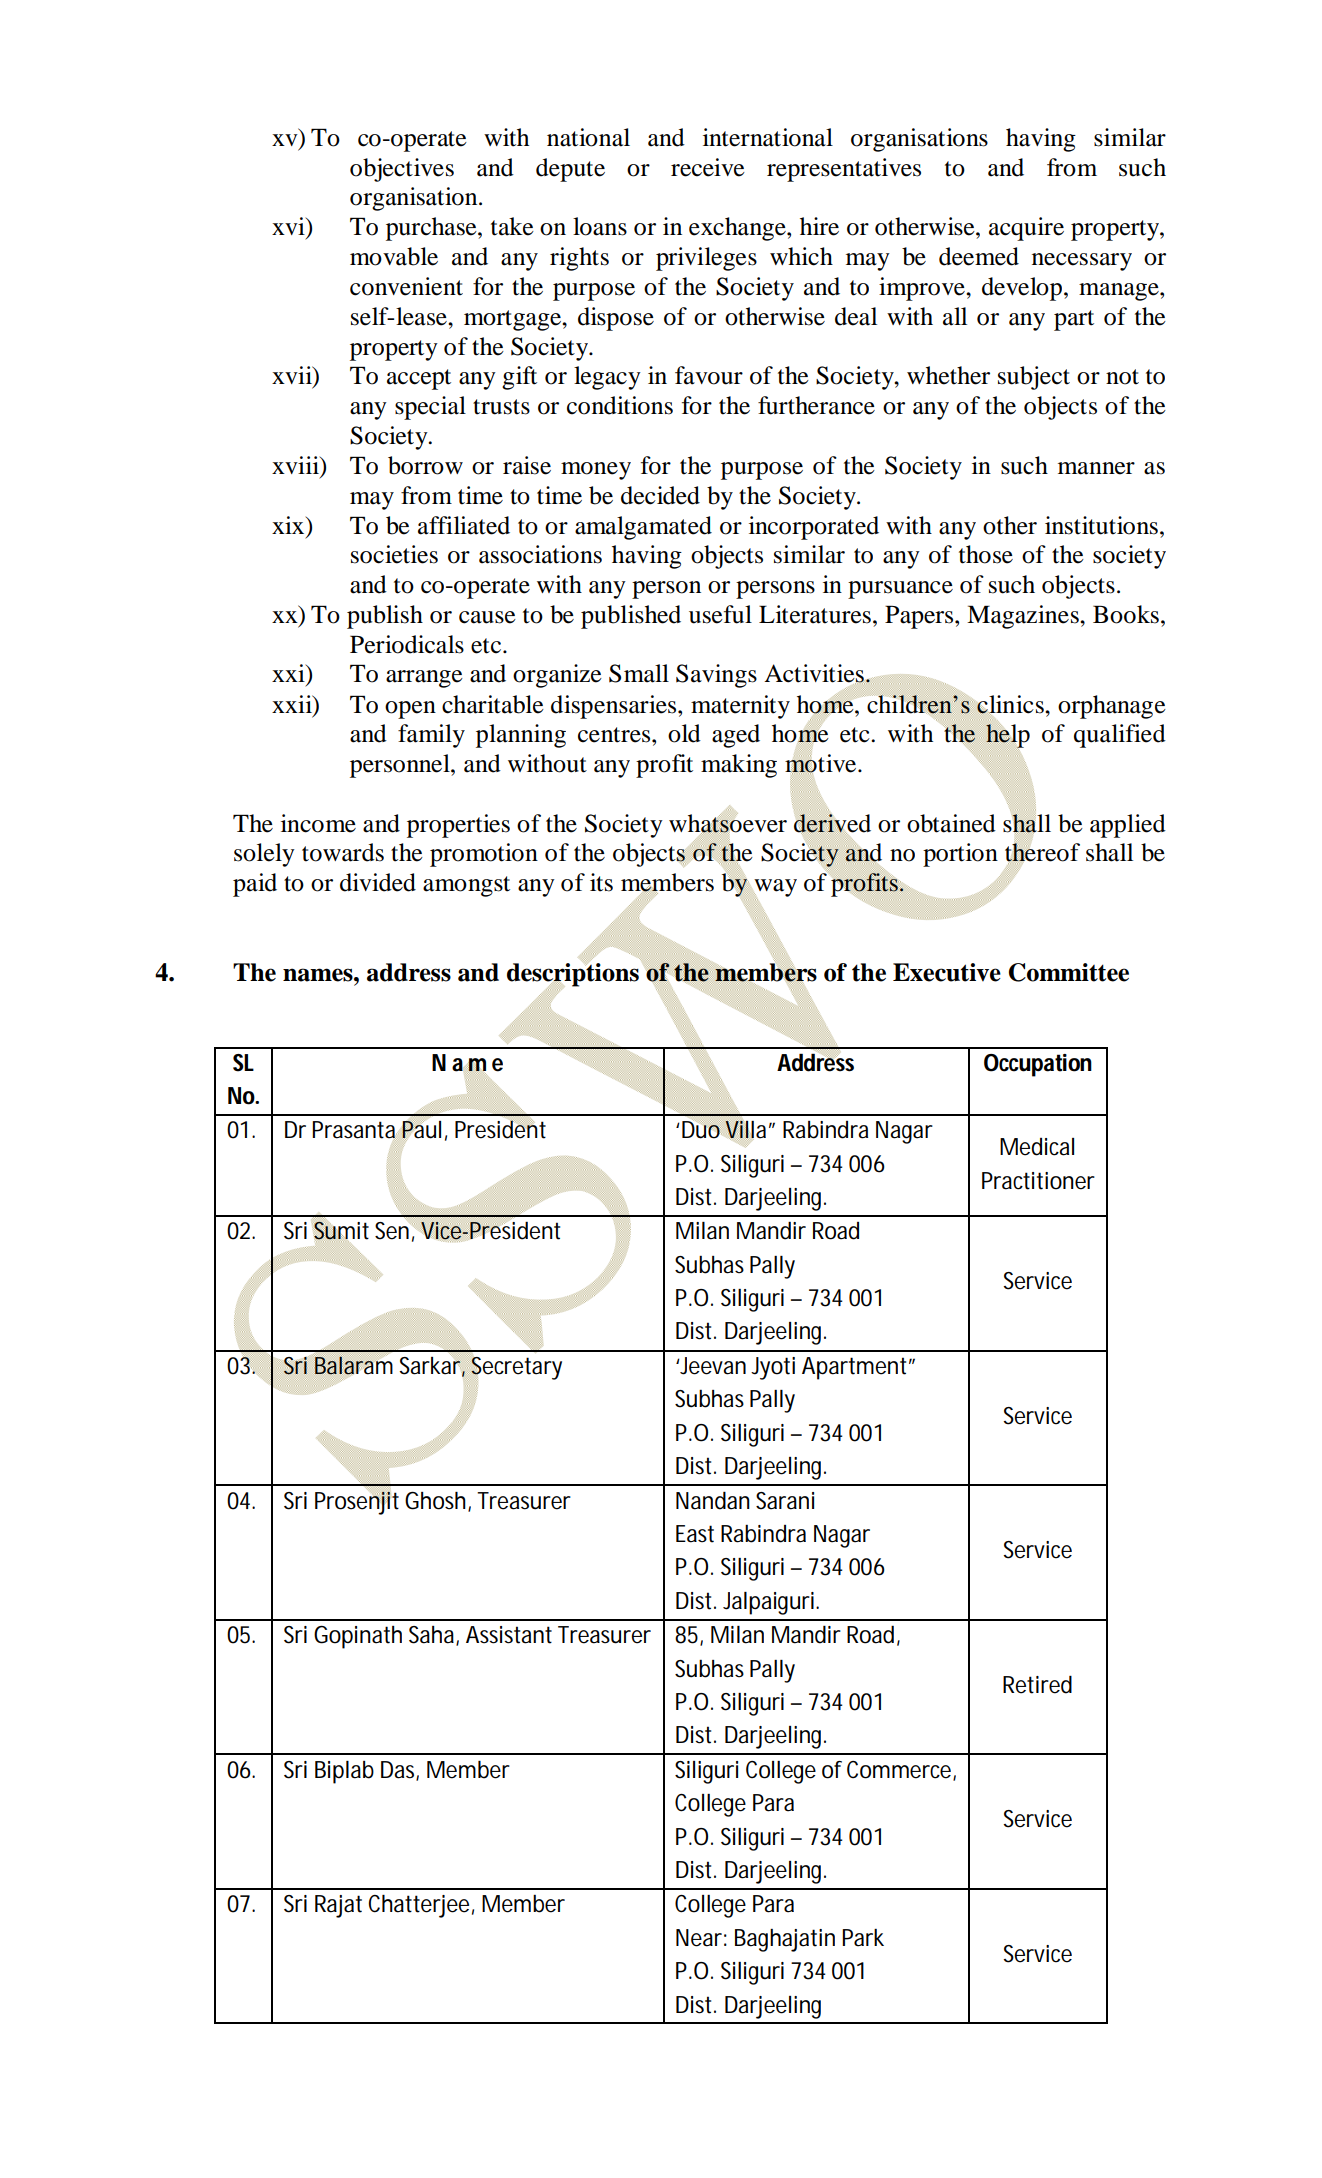 The height and width of the screenshot is (2178, 1322). I want to click on Committee, so click(1069, 972).
